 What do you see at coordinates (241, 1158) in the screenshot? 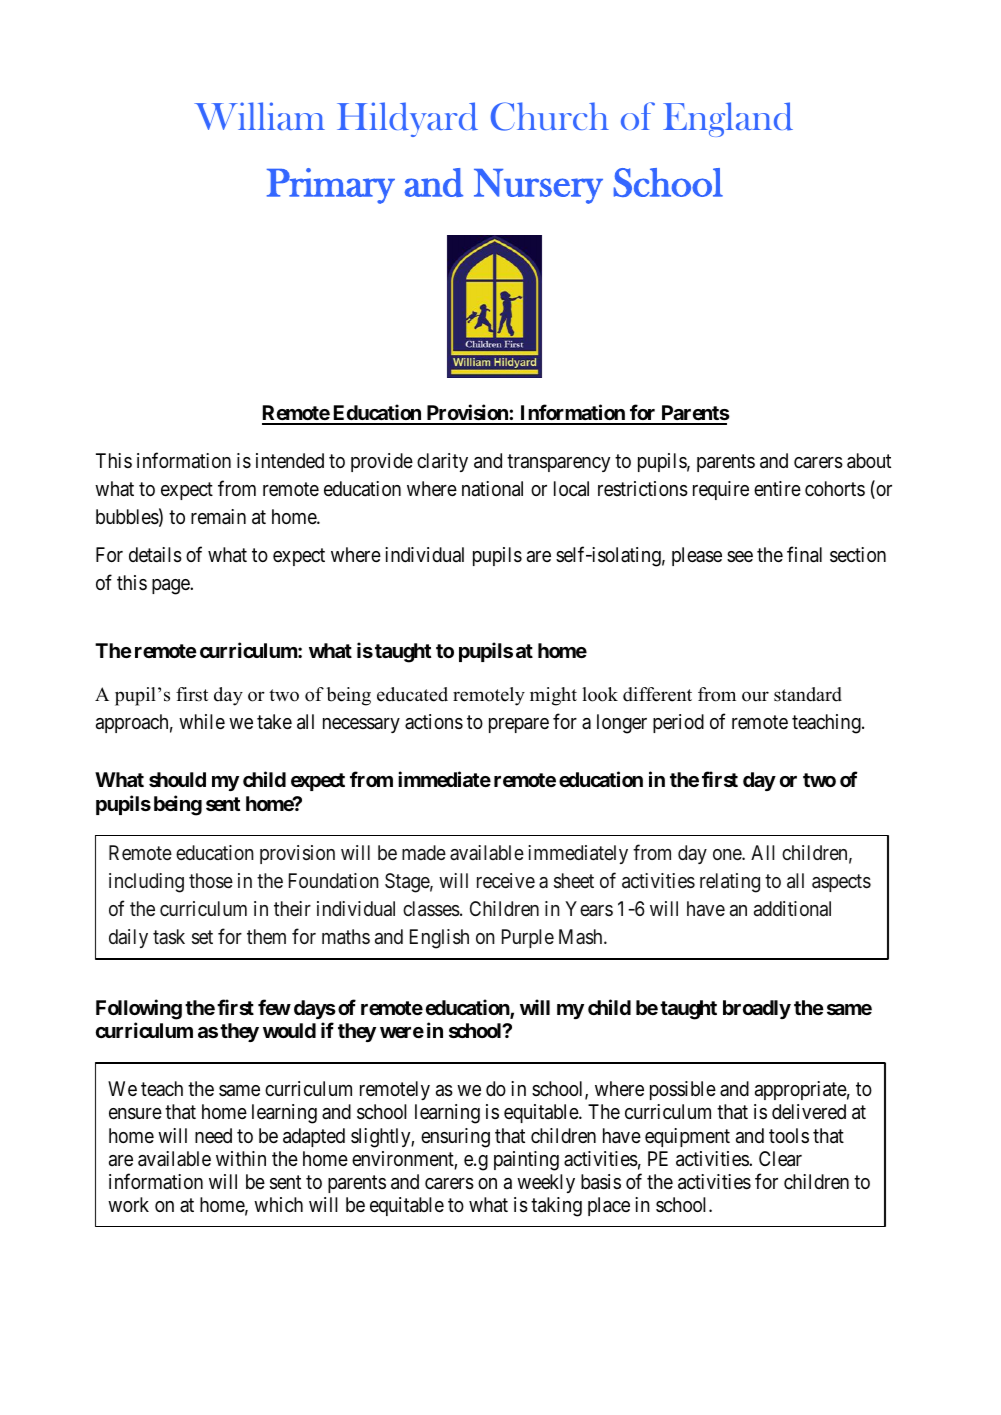
I see `within` at bounding box center [241, 1158].
